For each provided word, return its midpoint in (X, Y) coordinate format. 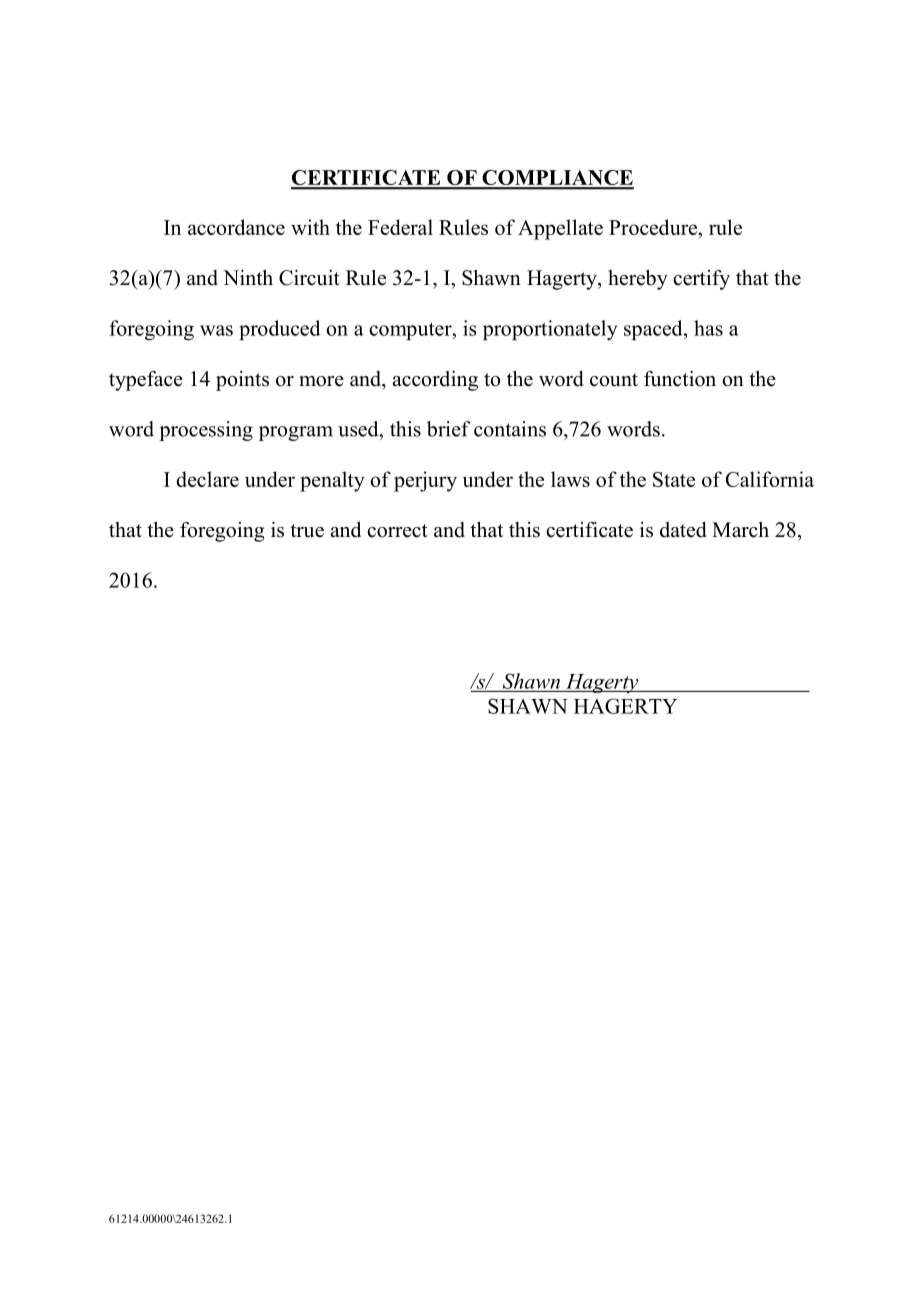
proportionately (550, 330)
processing (206, 431)
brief (448, 429)
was (216, 330)
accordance (236, 227)
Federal (400, 227)
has (708, 328)
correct (397, 531)
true (307, 531)
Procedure (654, 227)
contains (510, 429)
